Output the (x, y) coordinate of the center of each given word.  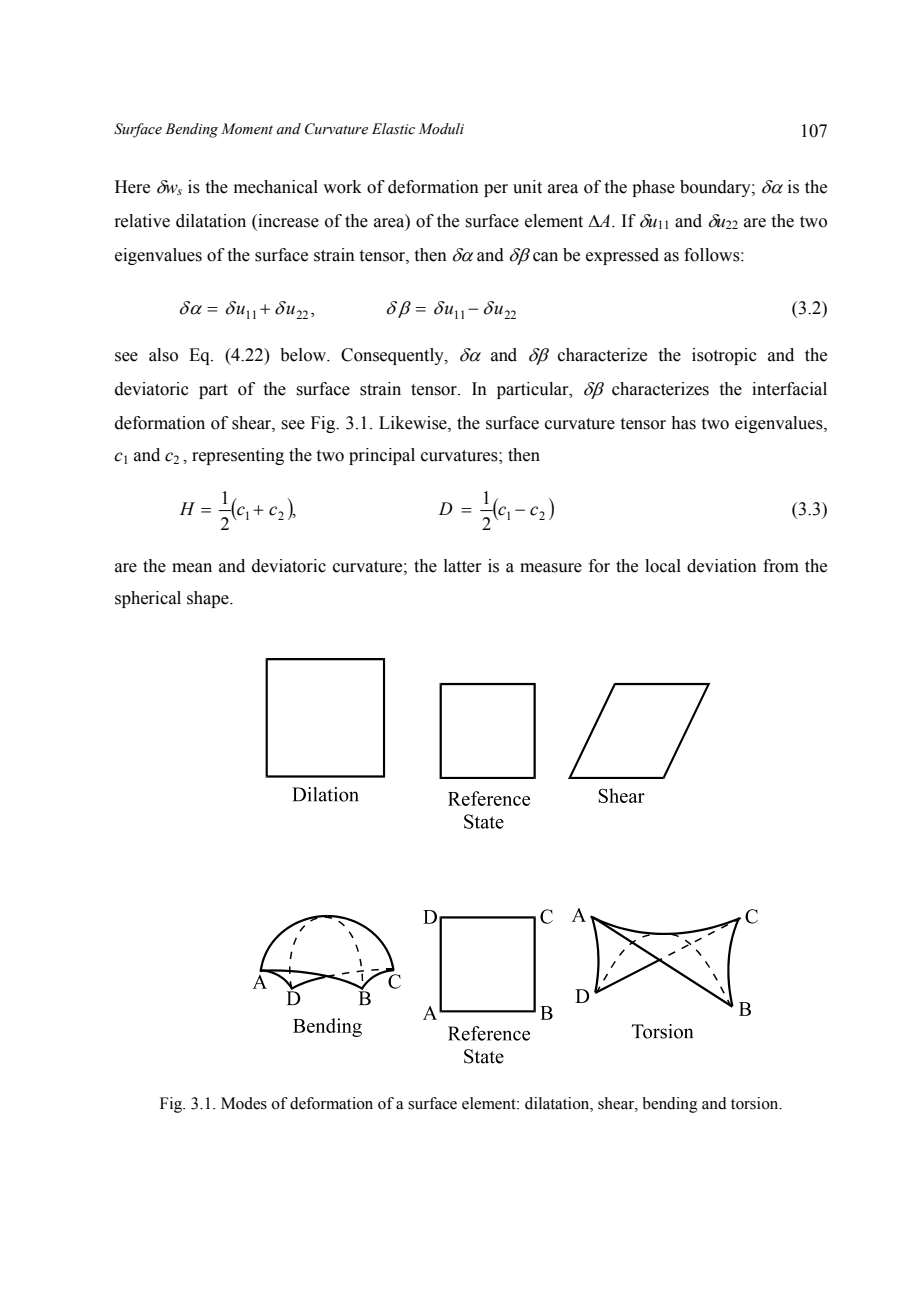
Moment (247, 129)
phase (653, 188)
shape (209, 599)
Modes (244, 1103)
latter (463, 566)
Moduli (441, 129)
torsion (756, 1103)
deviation (722, 566)
